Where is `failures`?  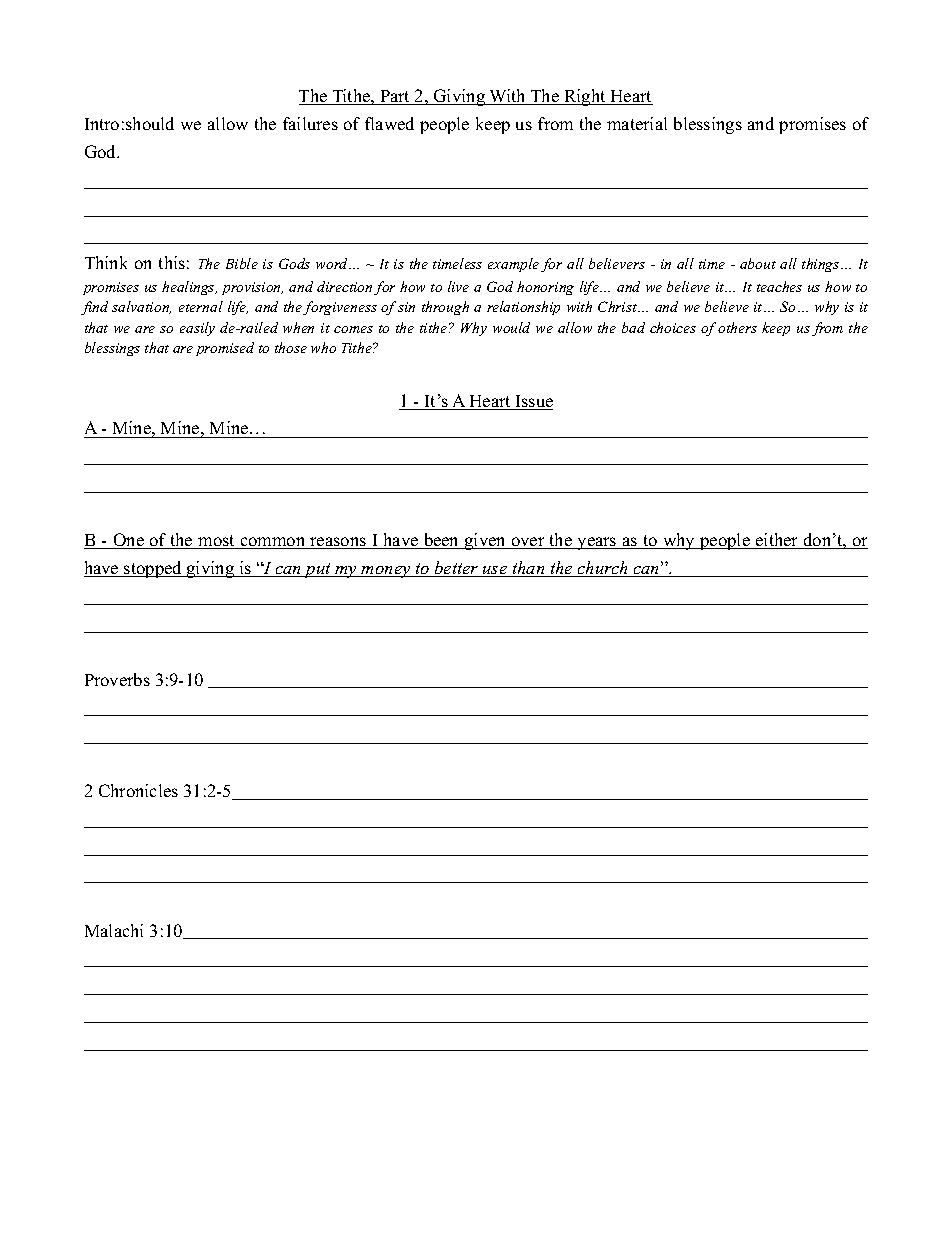 failures is located at coordinates (310, 123).
